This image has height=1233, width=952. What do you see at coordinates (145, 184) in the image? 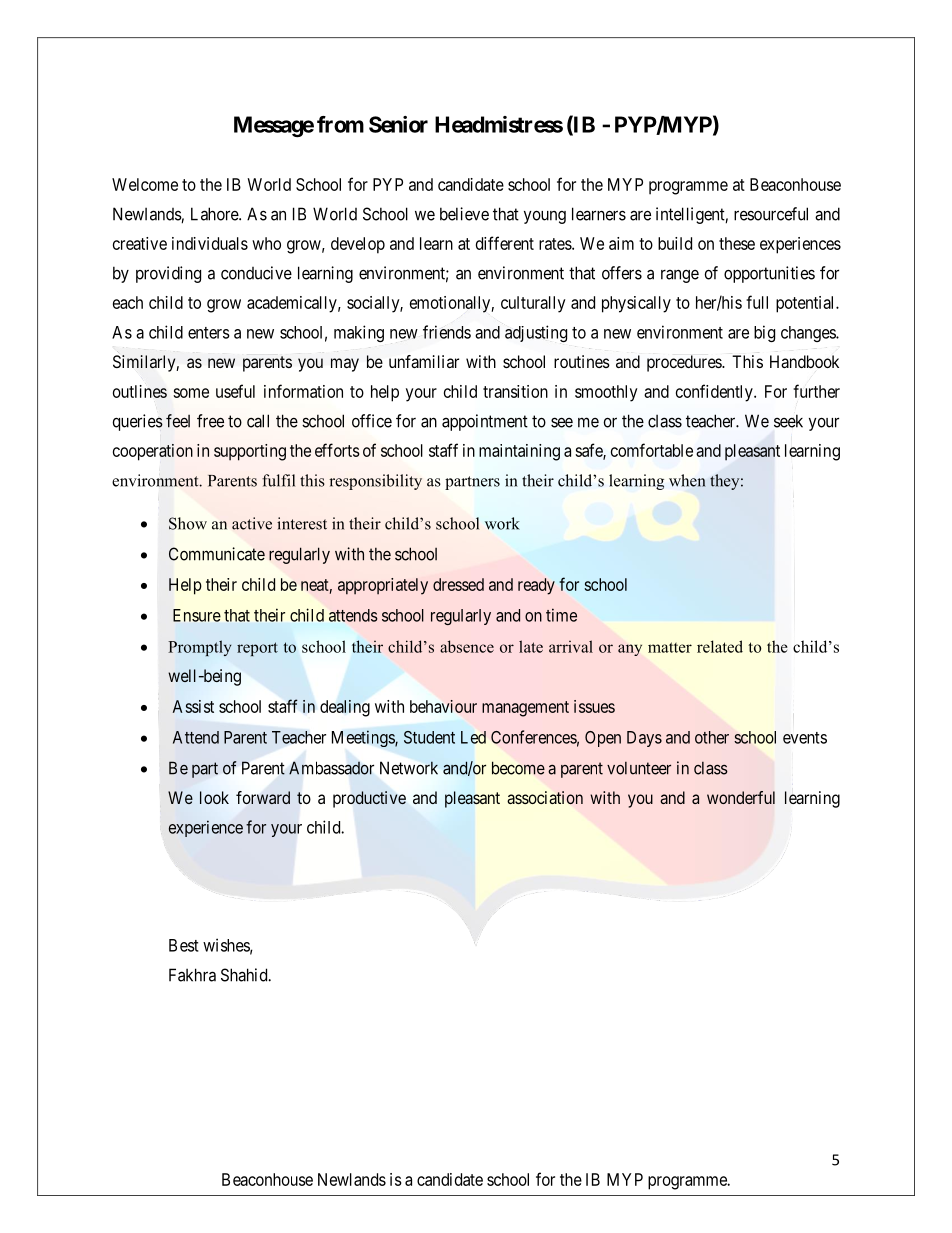
I see `Welcome` at bounding box center [145, 184].
